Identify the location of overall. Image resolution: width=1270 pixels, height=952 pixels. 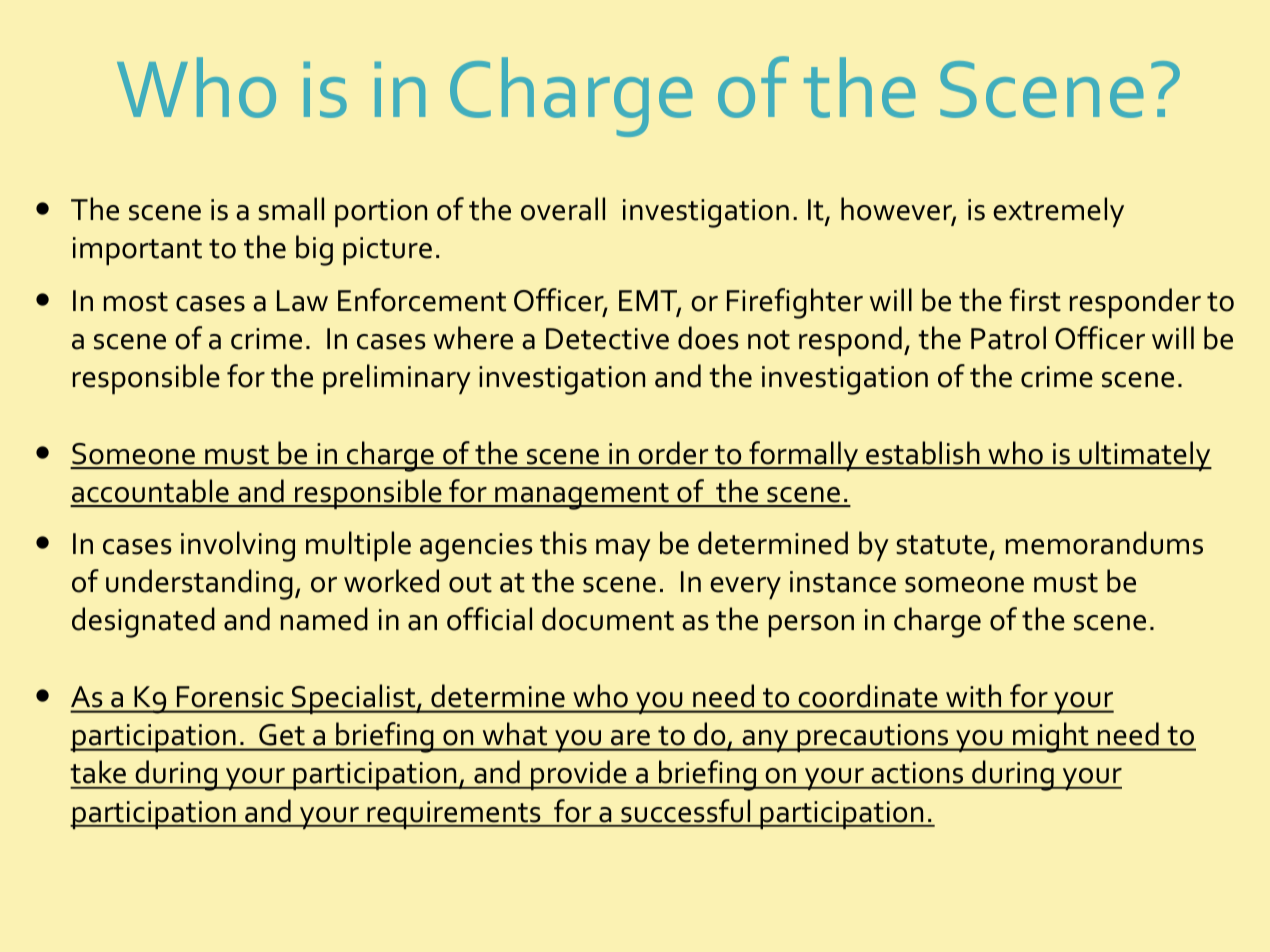
(563, 209).
